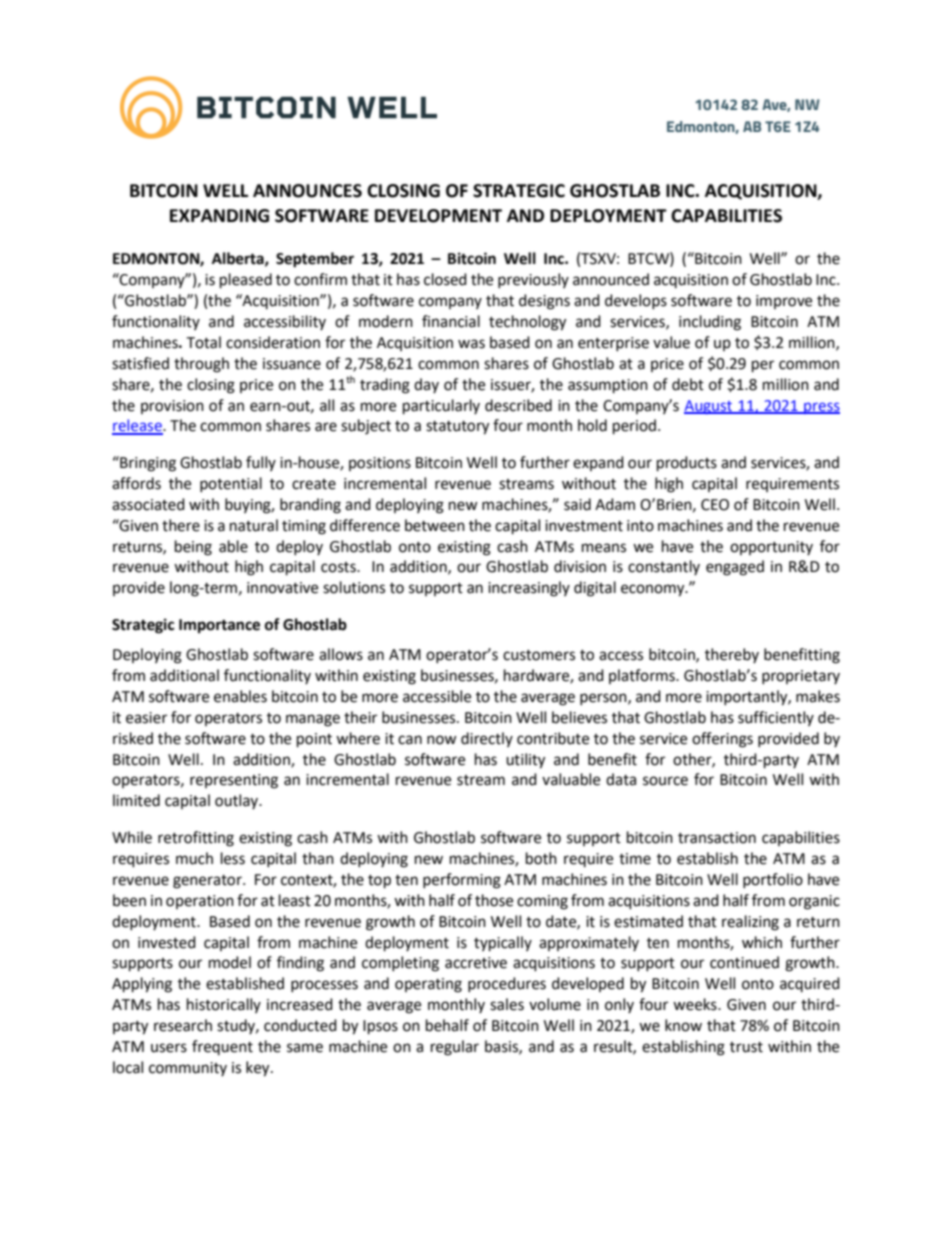 This document has height=1233, width=952. I want to click on proprietary, so click(801, 677).
